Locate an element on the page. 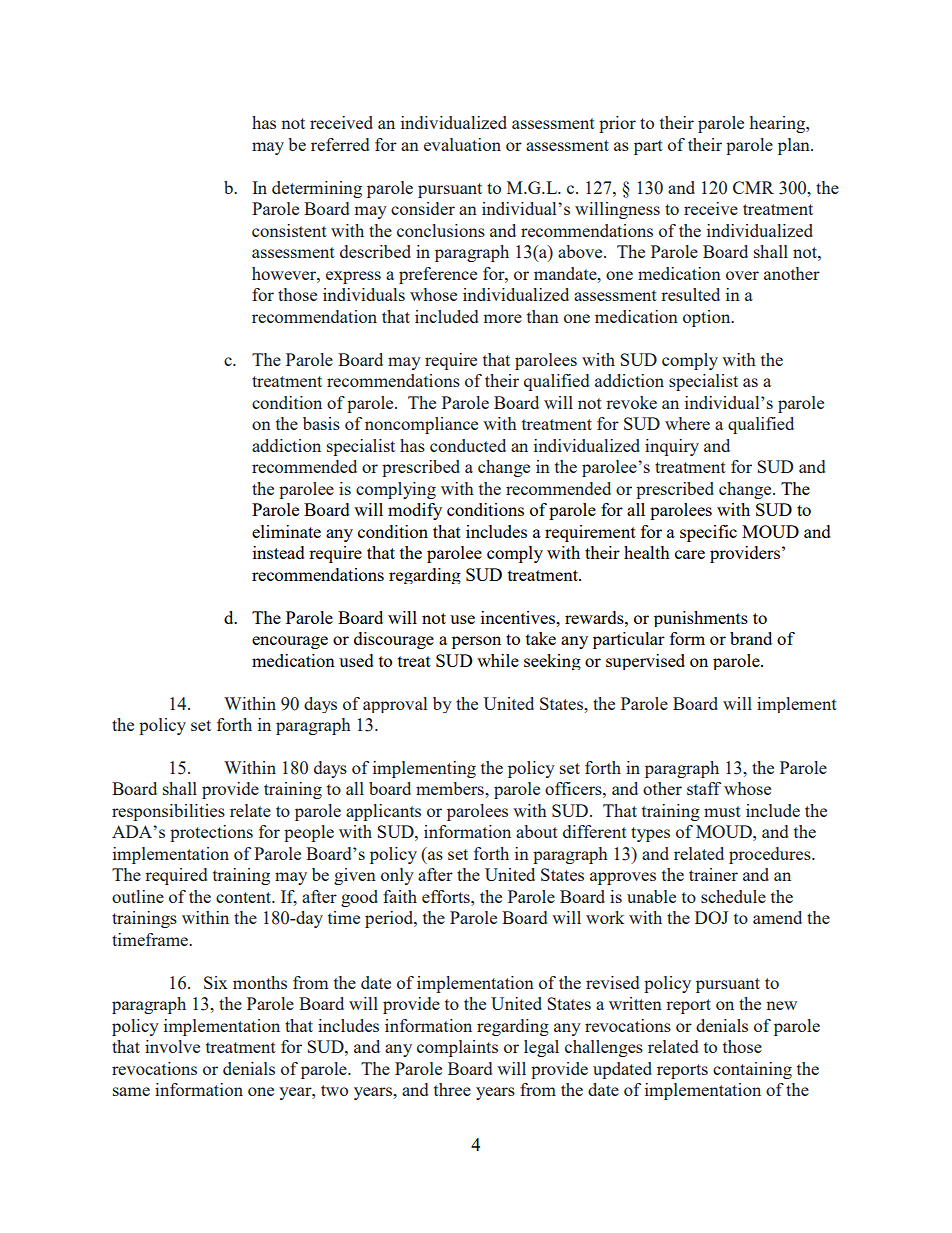  must is located at coordinates (722, 811).
